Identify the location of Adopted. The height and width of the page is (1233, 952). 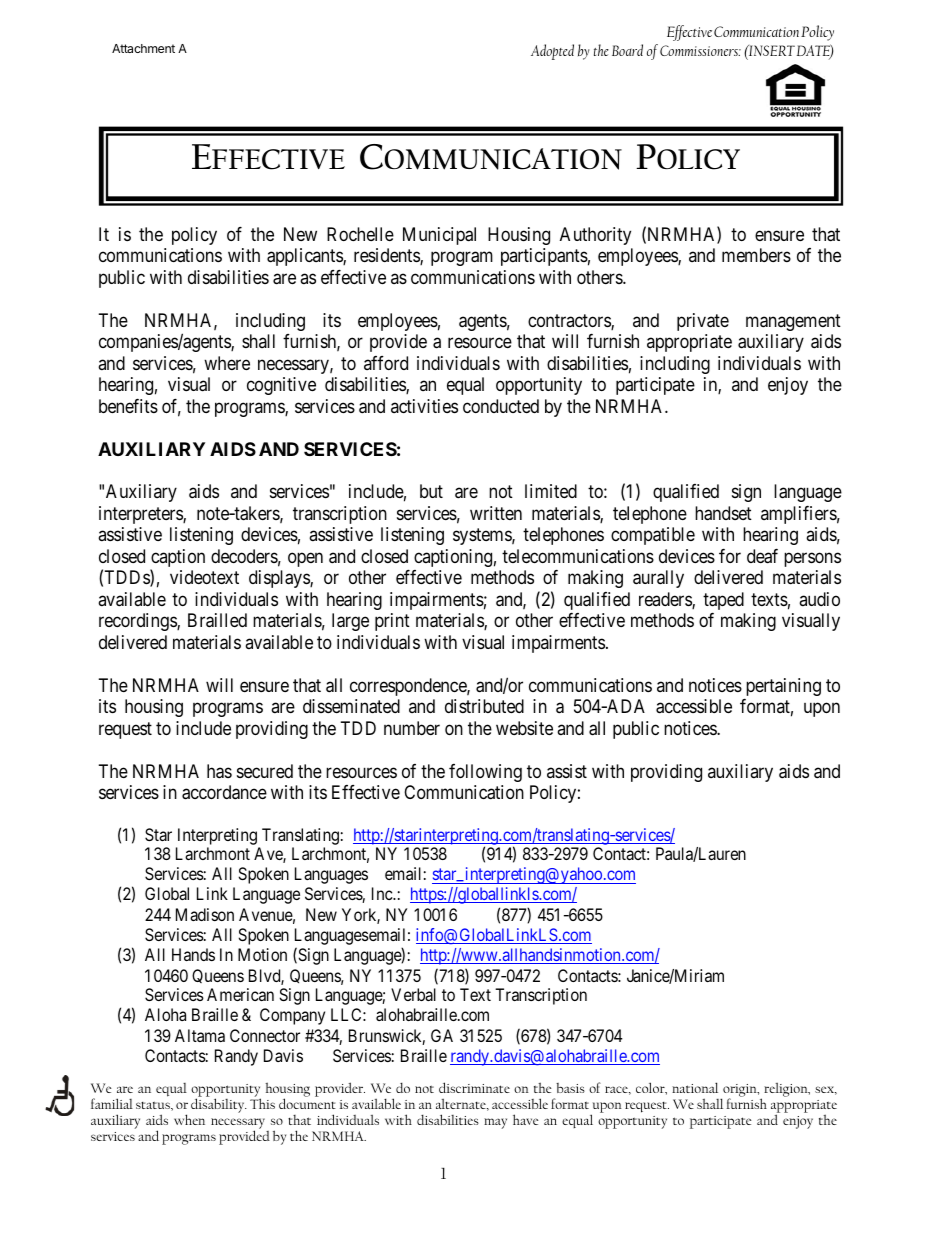
(552, 52).
